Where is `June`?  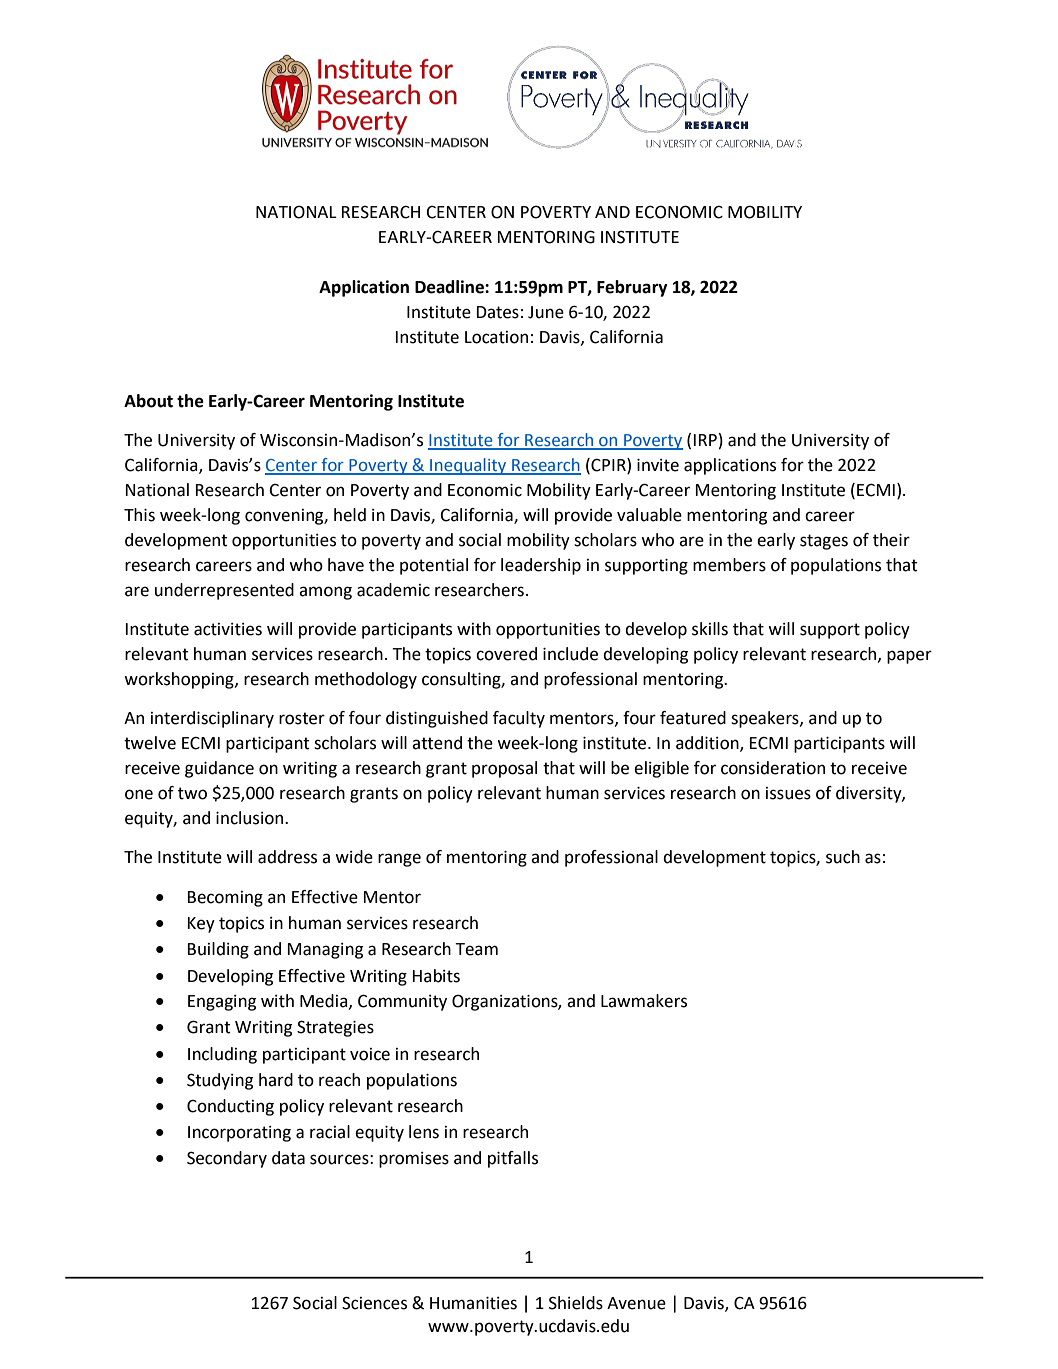 June is located at coordinates (546, 312).
